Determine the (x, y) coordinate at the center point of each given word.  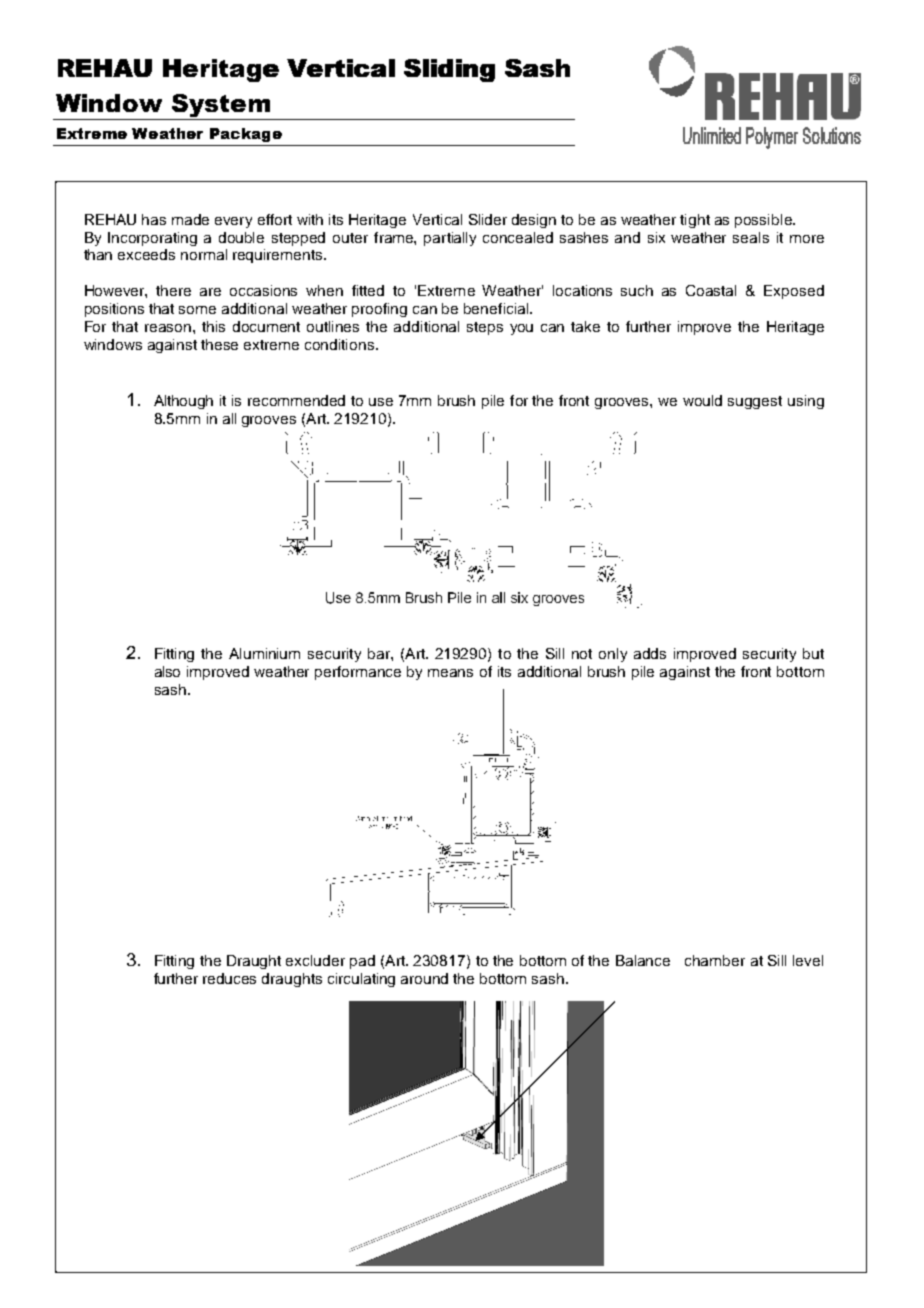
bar (380, 653)
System (221, 105)
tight (695, 221)
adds (650, 653)
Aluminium (264, 653)
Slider (488, 219)
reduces (229, 978)
